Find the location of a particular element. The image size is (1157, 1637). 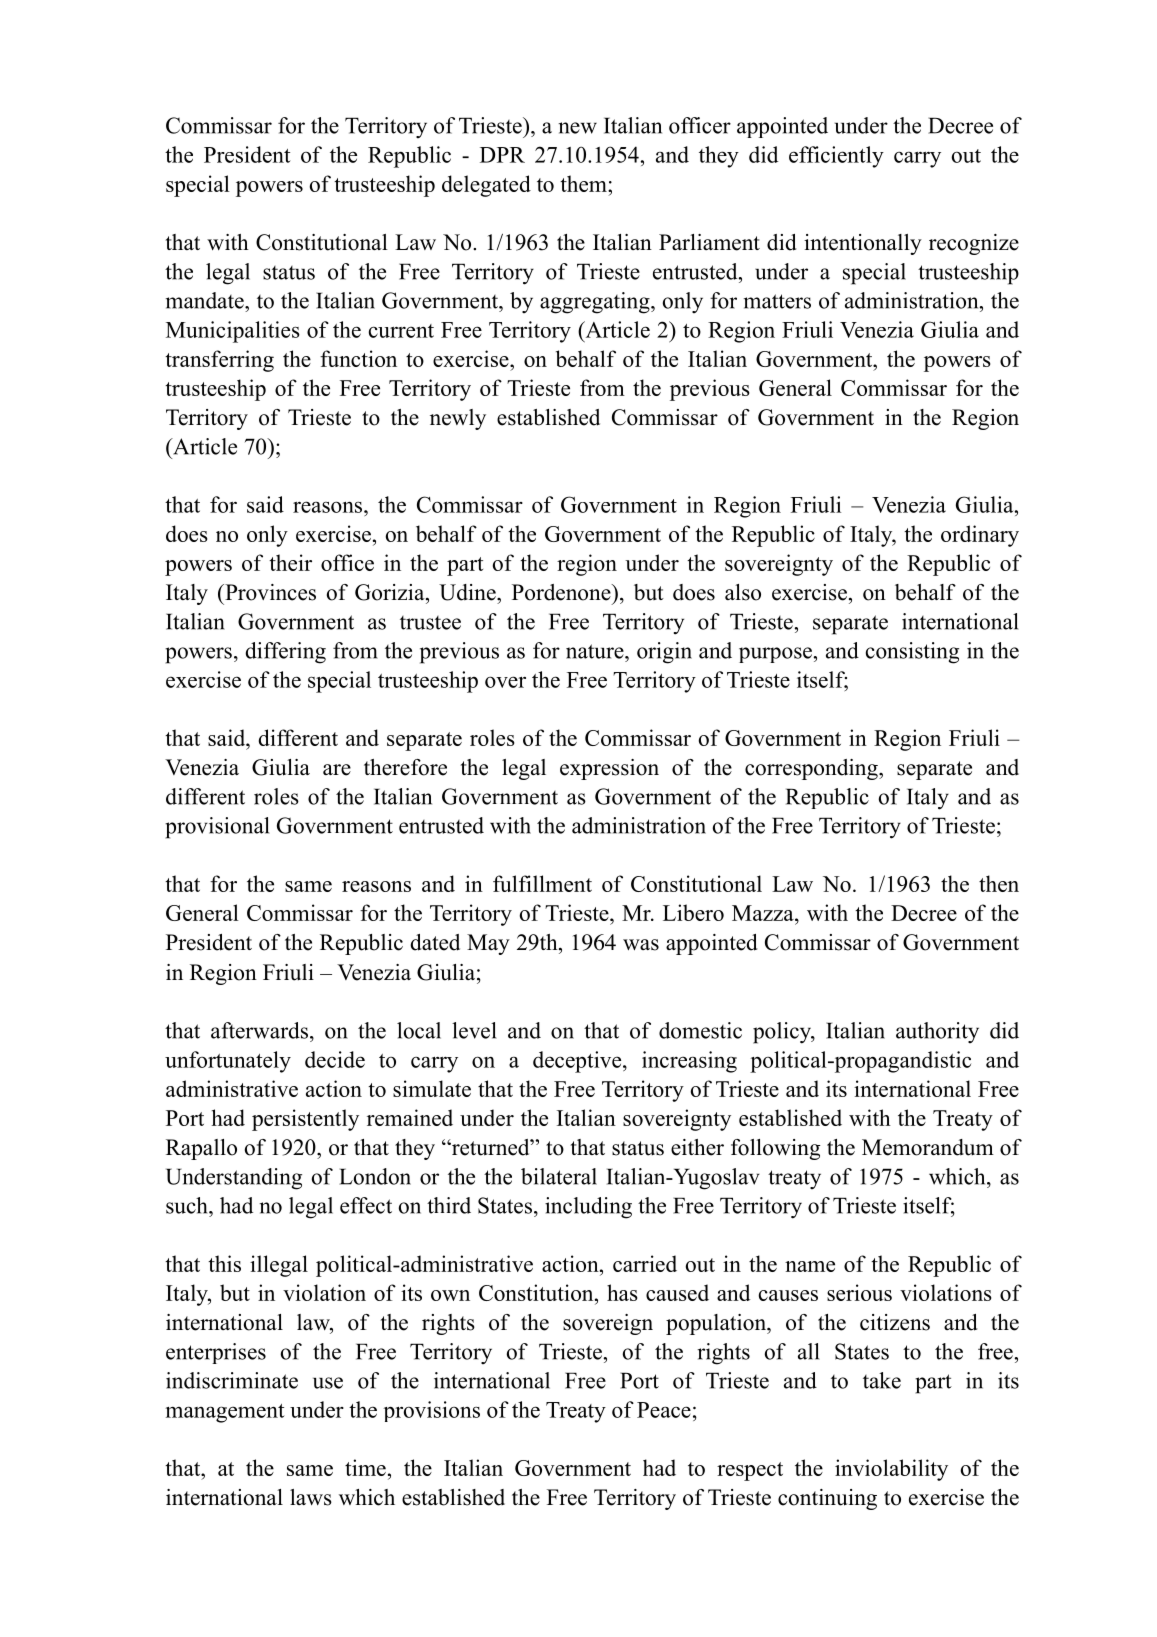

their is located at coordinates (290, 562).
